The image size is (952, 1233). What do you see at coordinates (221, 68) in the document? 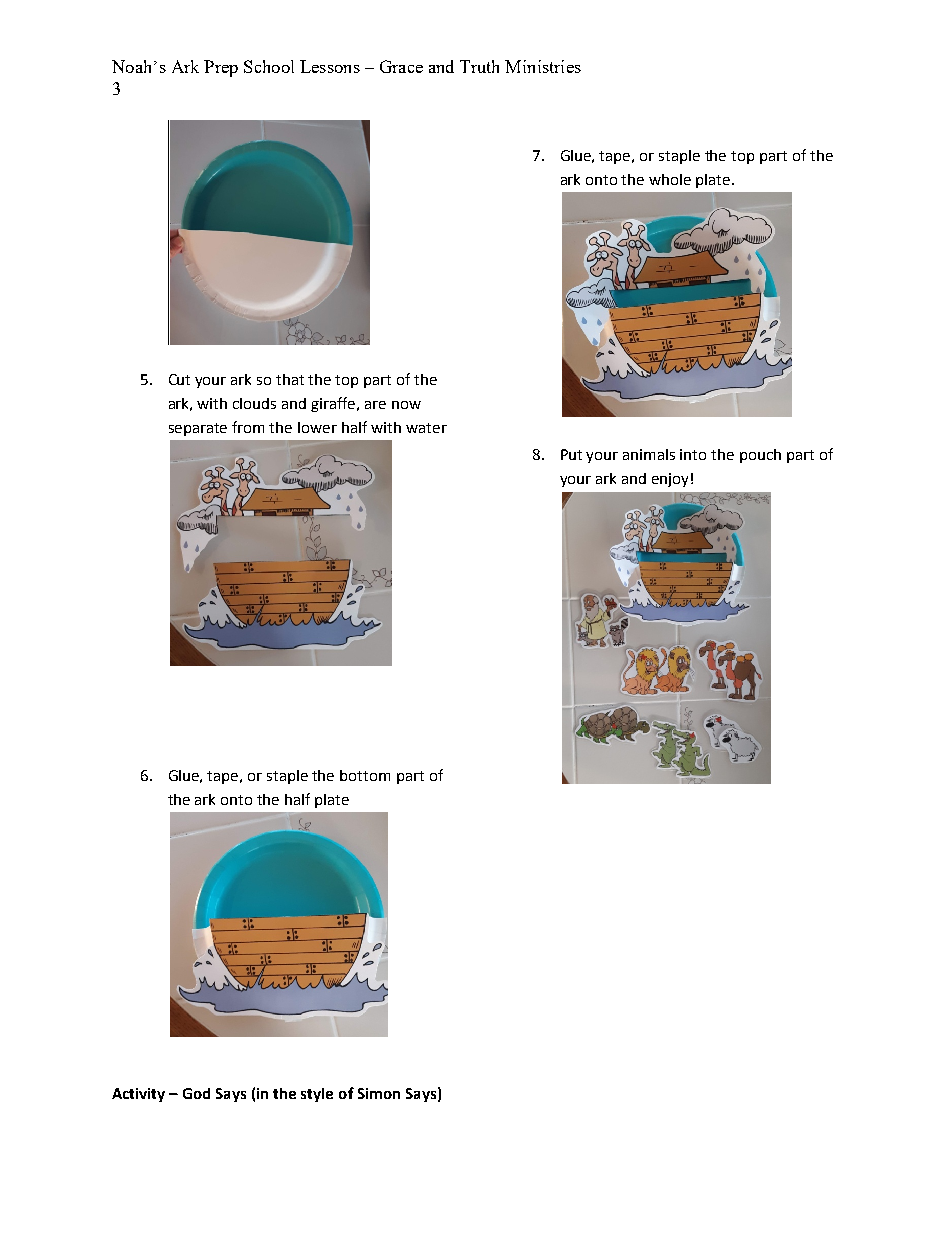
I see `Prep` at bounding box center [221, 68].
